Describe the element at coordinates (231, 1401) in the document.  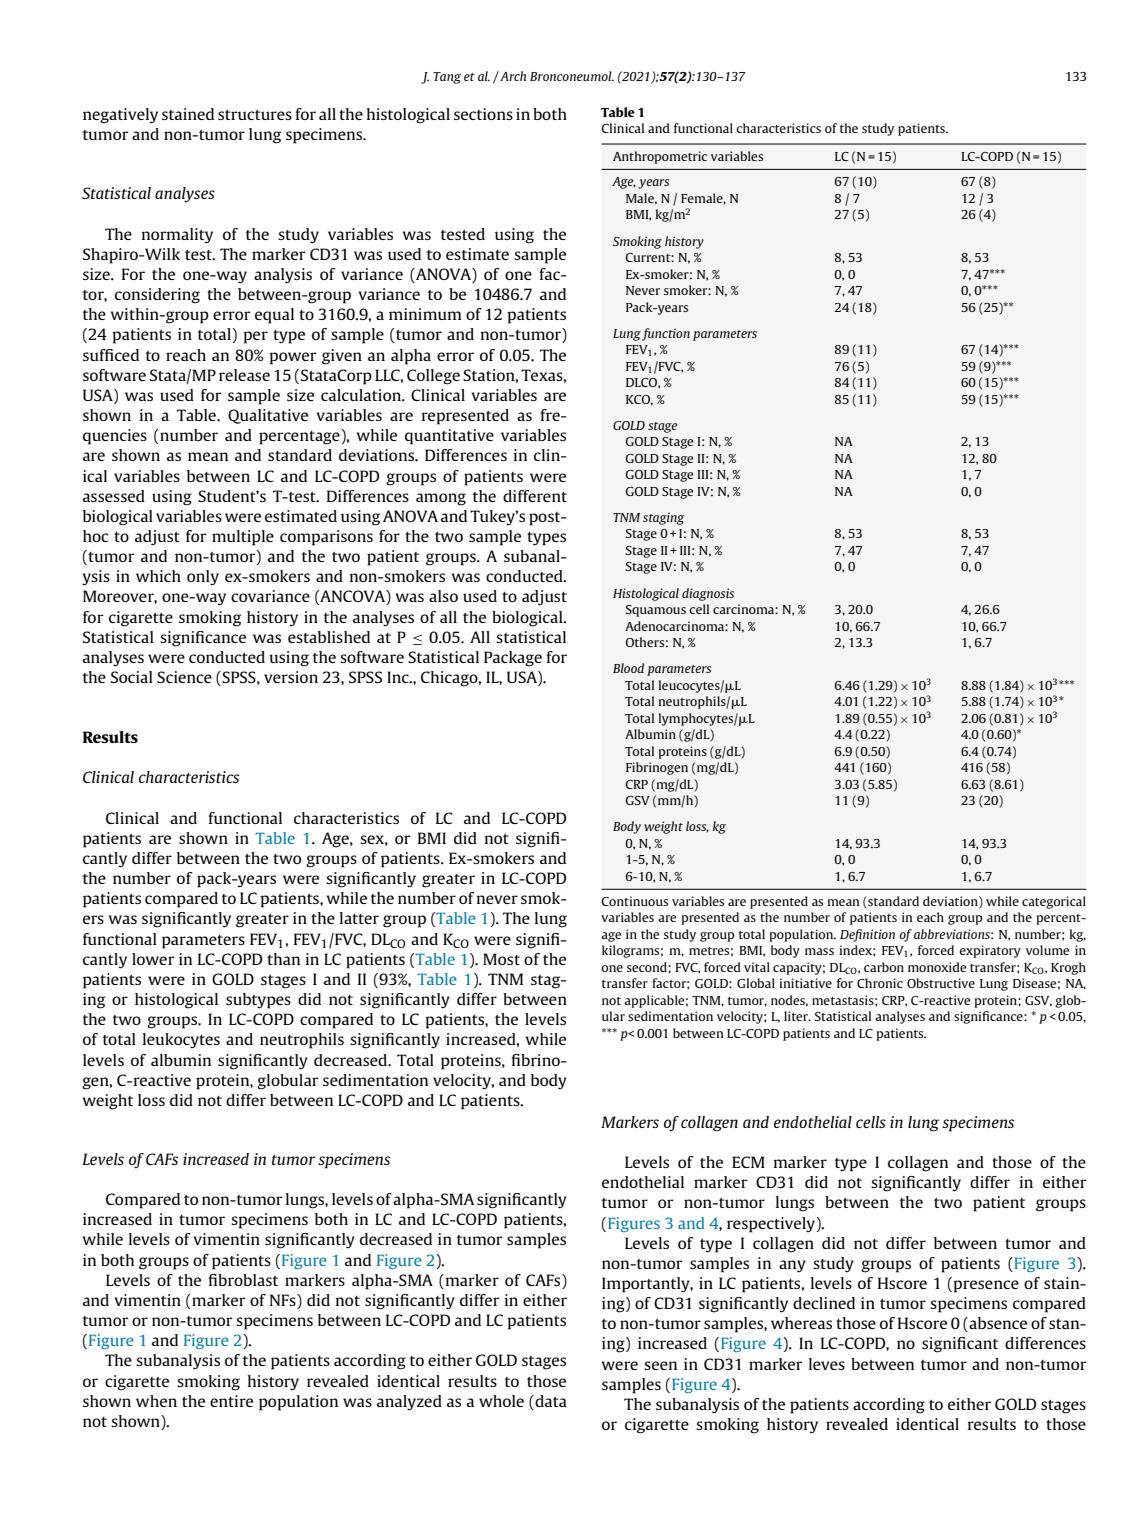
I see `entire` at that location.
